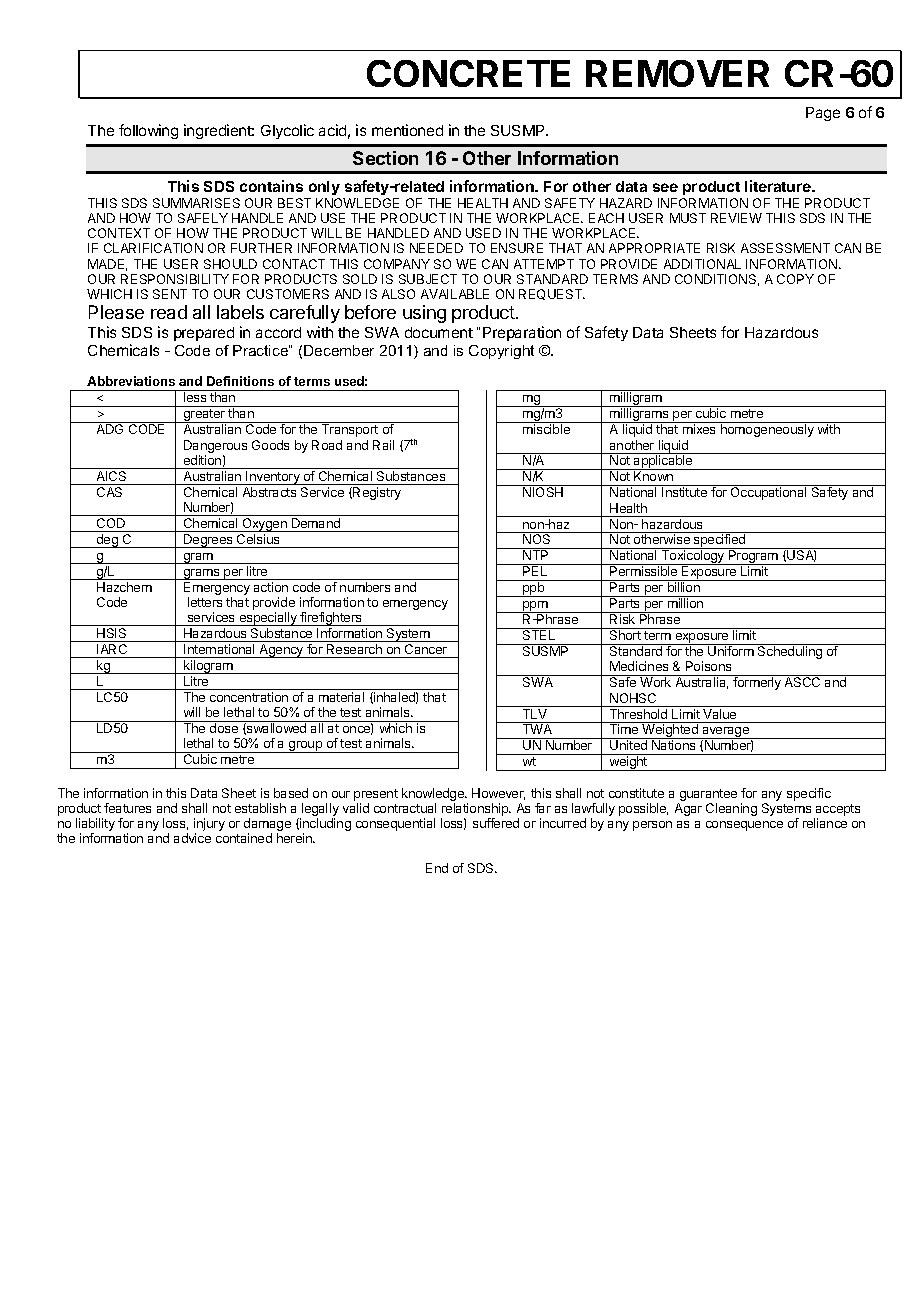 This screenshot has width=924, height=1308. I want to click on document, so click(439, 332).
